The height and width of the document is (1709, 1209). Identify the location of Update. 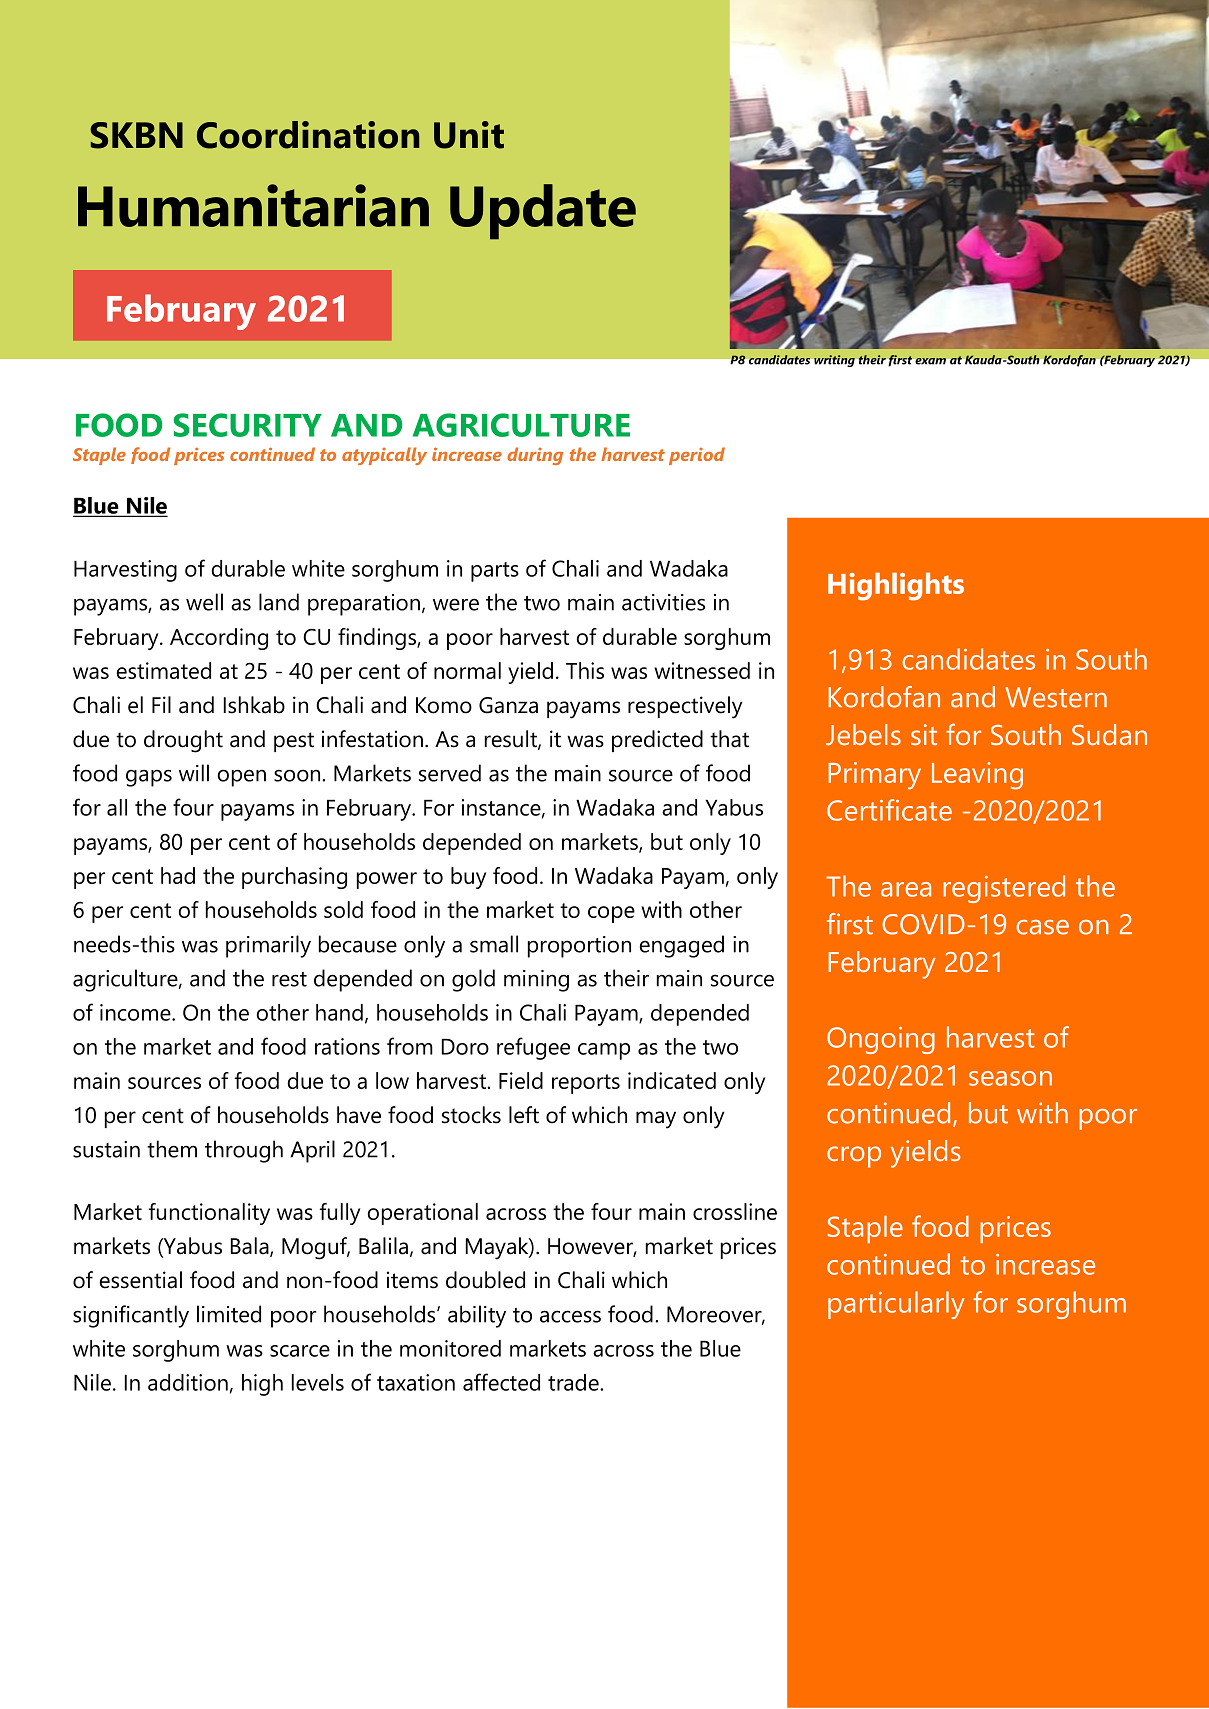
(543, 212).
